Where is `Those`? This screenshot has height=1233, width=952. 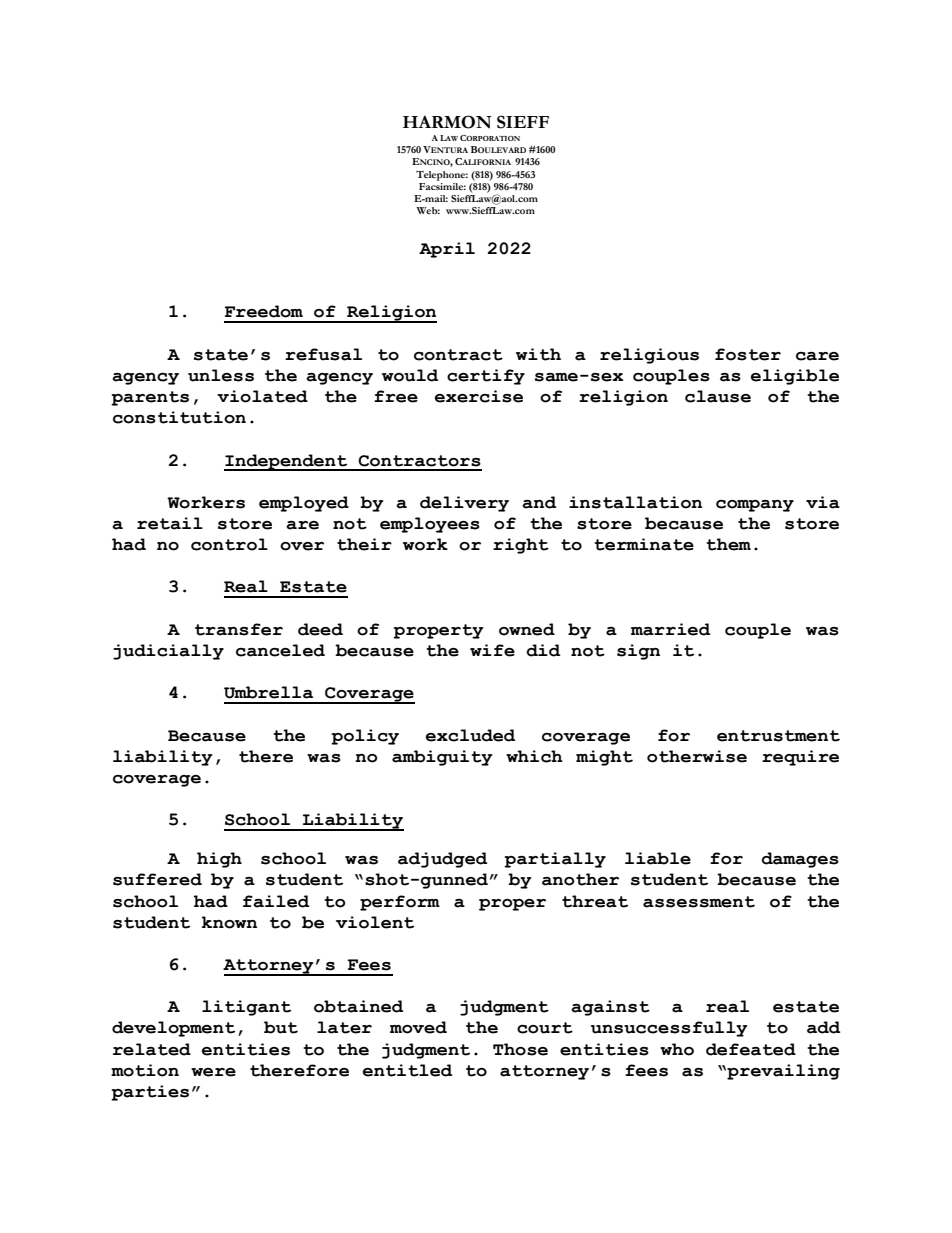 Those is located at coordinates (520, 1049).
